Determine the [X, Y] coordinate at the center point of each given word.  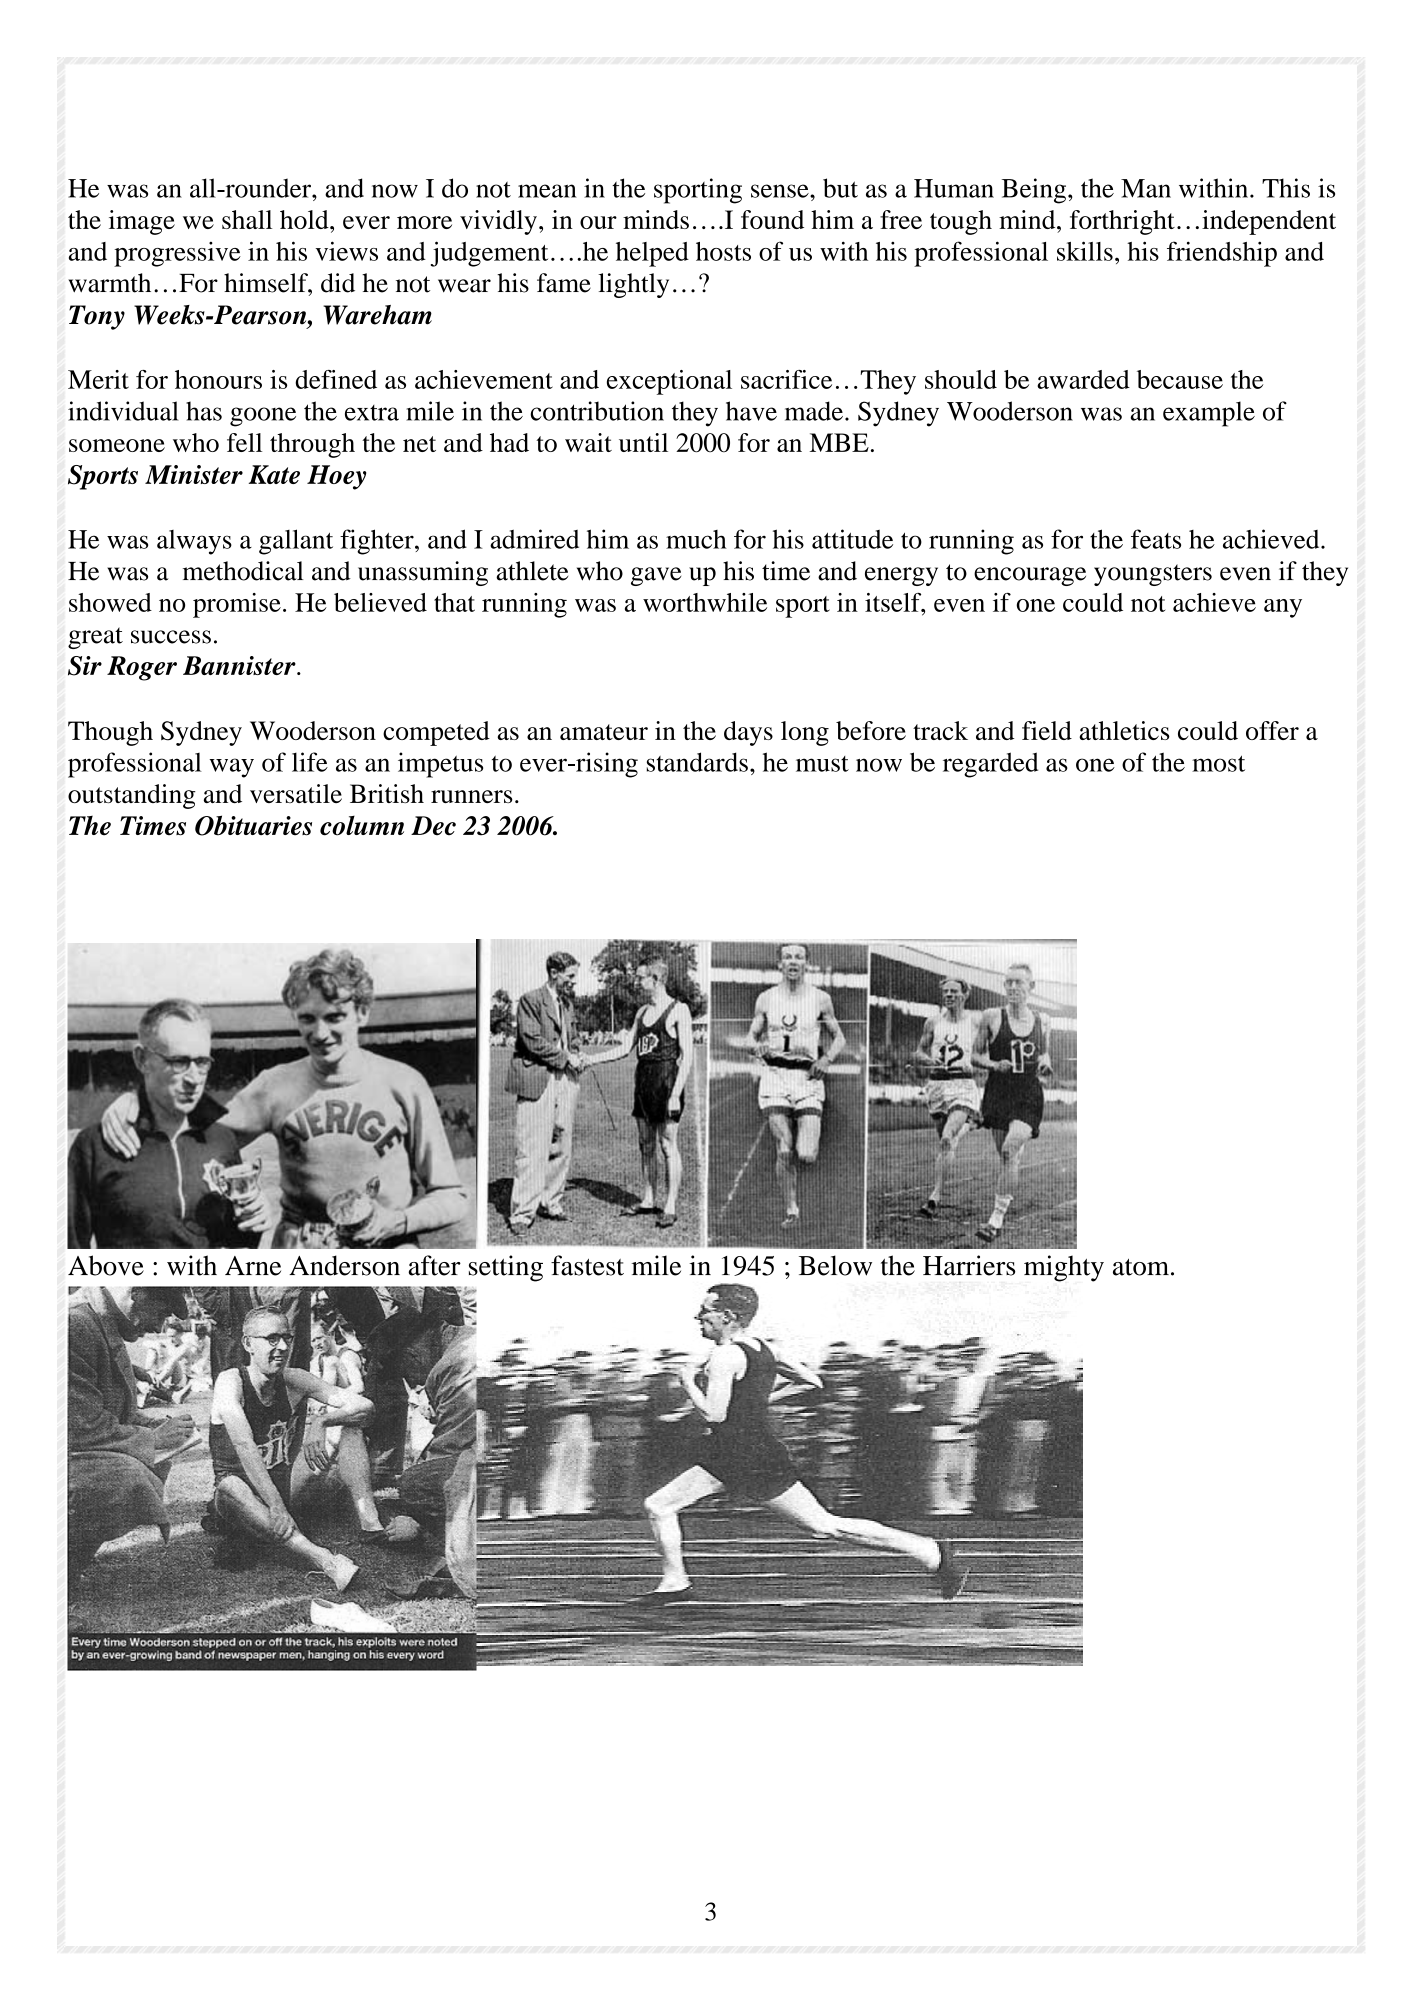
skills [1085, 251]
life [310, 762]
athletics [1124, 730]
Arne [253, 1266]
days [748, 733]
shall [247, 219]
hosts [723, 251]
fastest [587, 1265]
